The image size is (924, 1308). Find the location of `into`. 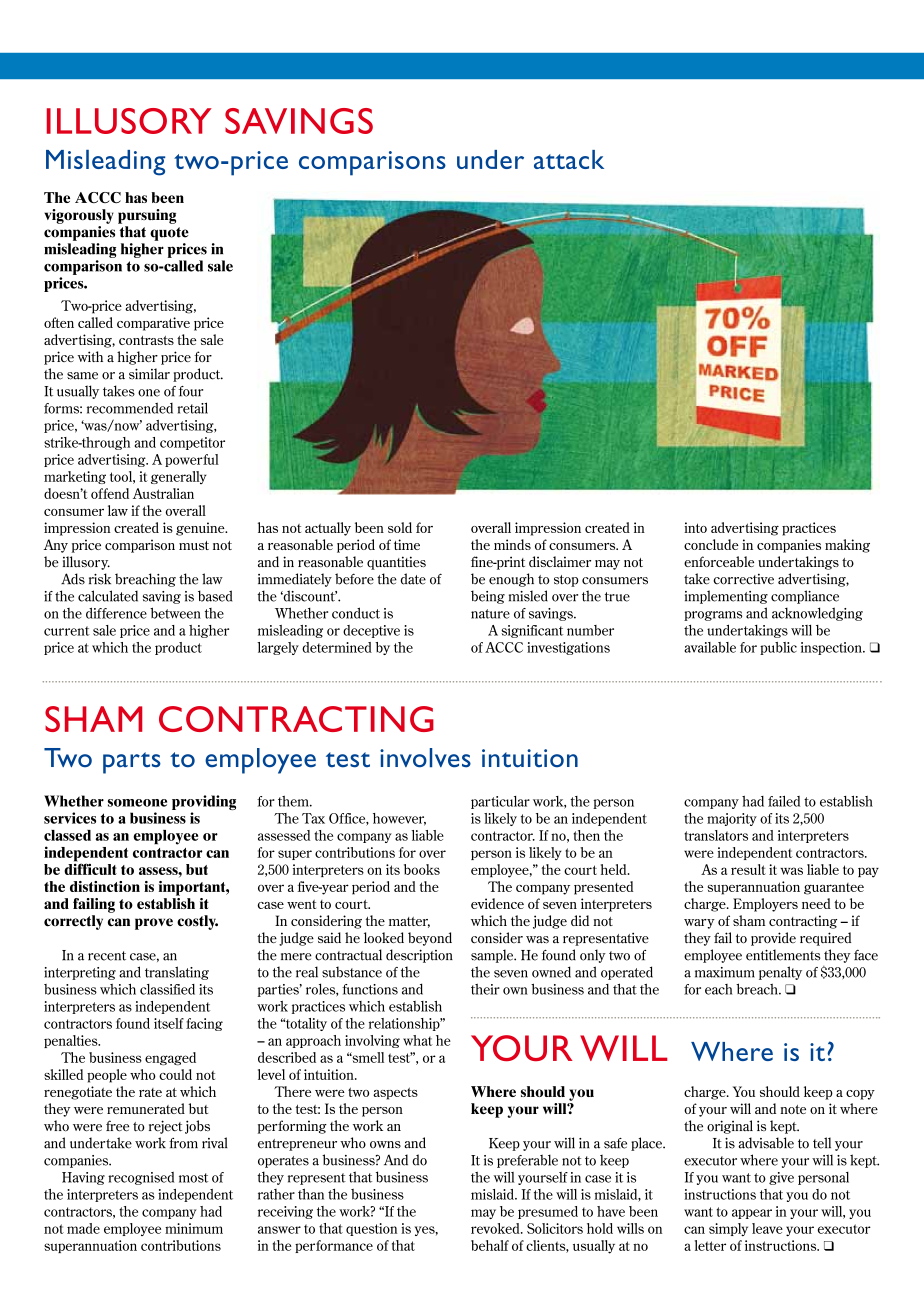

into is located at coordinates (695, 527).
